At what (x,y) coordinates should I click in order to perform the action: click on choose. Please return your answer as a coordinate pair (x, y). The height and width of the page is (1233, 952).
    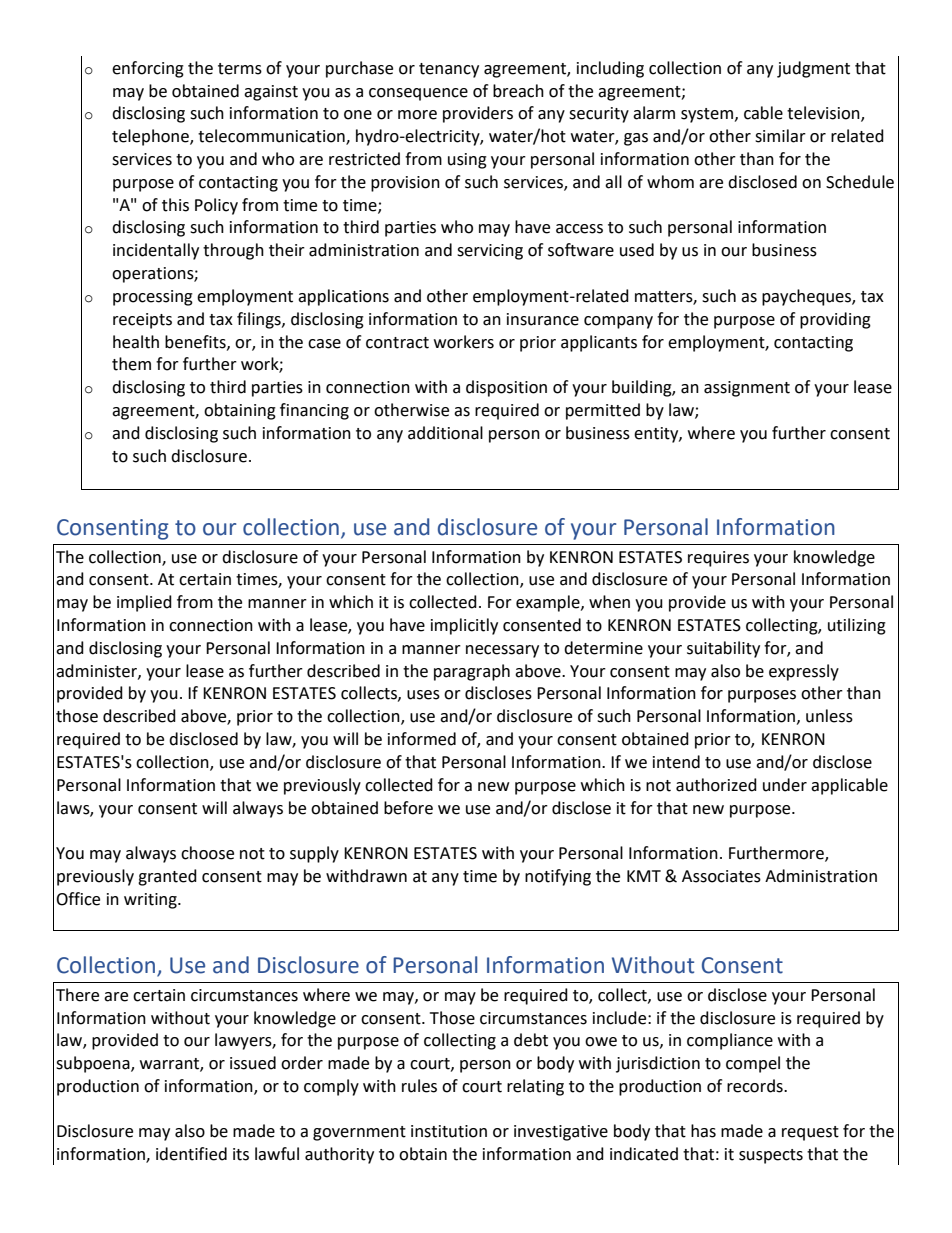
    Looking at the image, I should click on (207, 853).
